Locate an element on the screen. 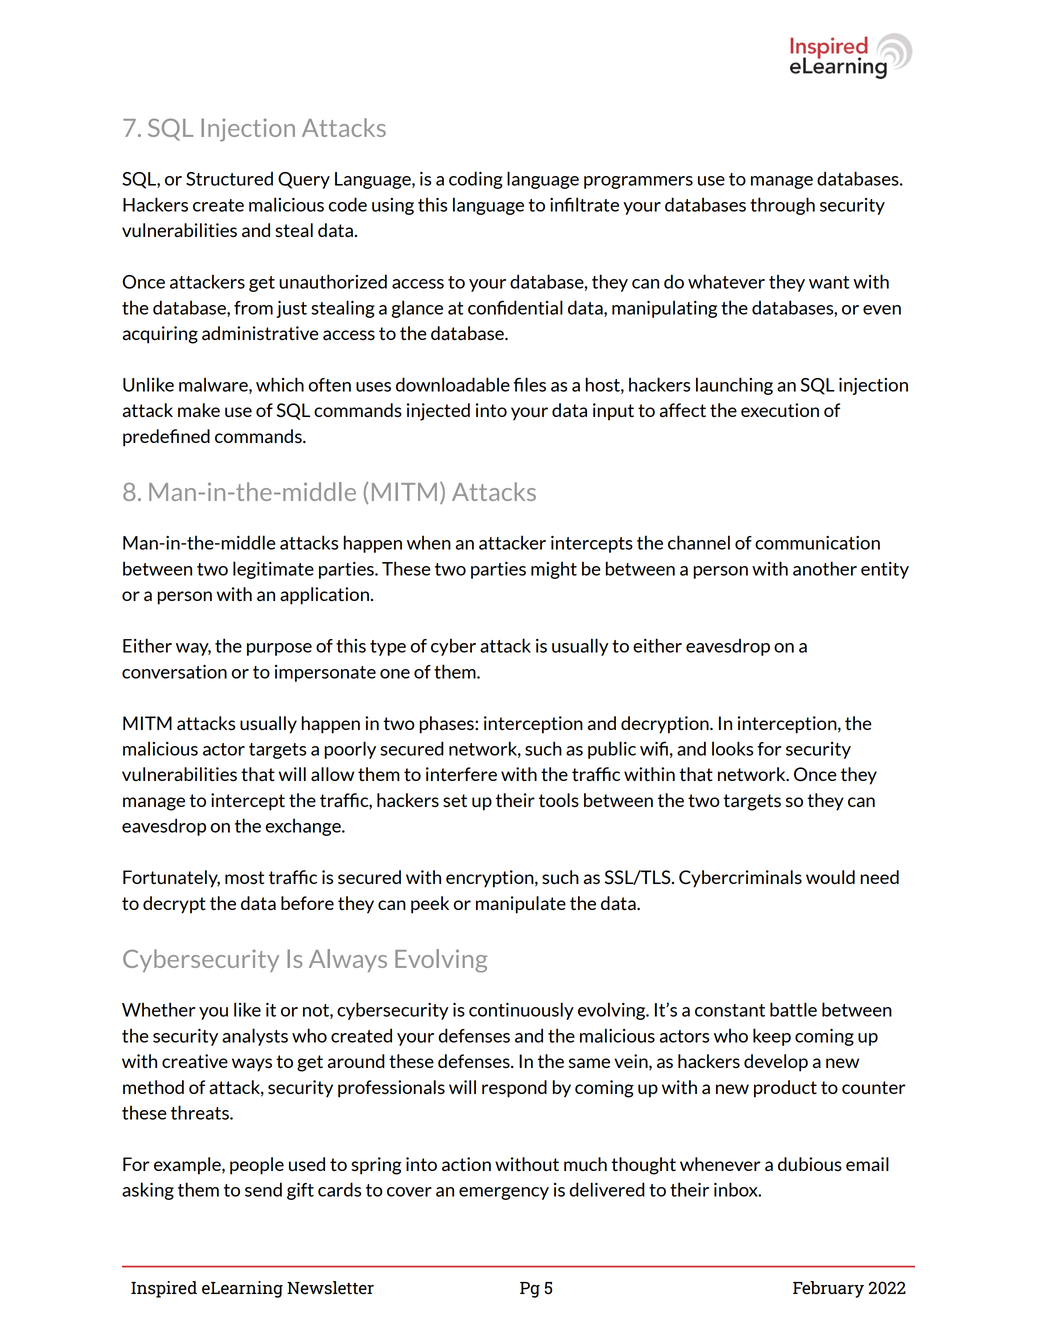 The image size is (1037, 1342). might is located at coordinates (554, 570).
